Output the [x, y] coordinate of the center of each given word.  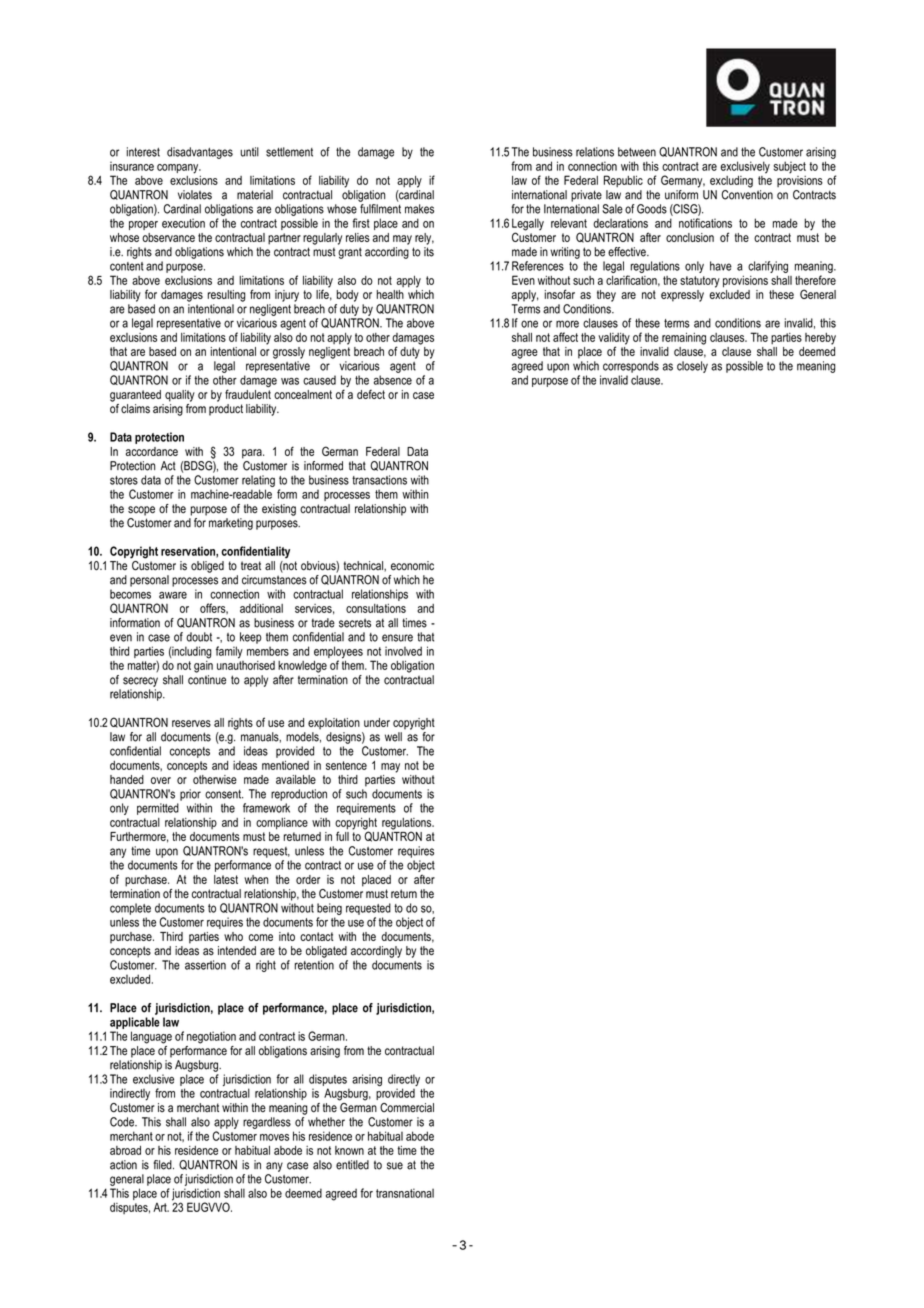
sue [395, 1166]
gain [203, 665]
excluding [731, 182]
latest [226, 879]
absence [393, 380]
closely [692, 367]
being [329, 909]
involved [403, 651]
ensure [397, 638]
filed [163, 1165]
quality [180, 396]
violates [195, 195]
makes [419, 209]
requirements [366, 809]
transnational [405, 1193]
